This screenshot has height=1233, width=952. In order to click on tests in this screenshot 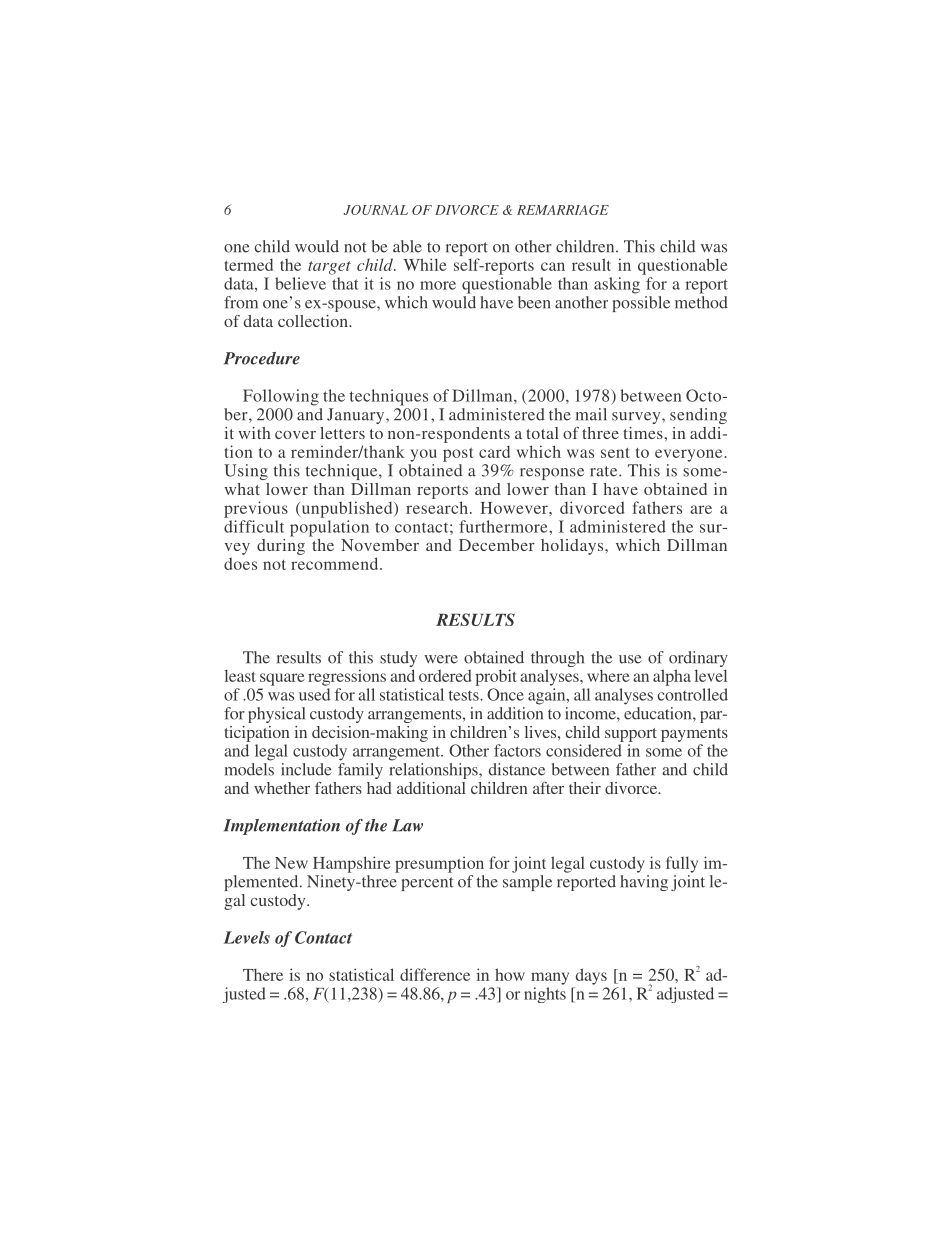, I will do `click(465, 695)`.
